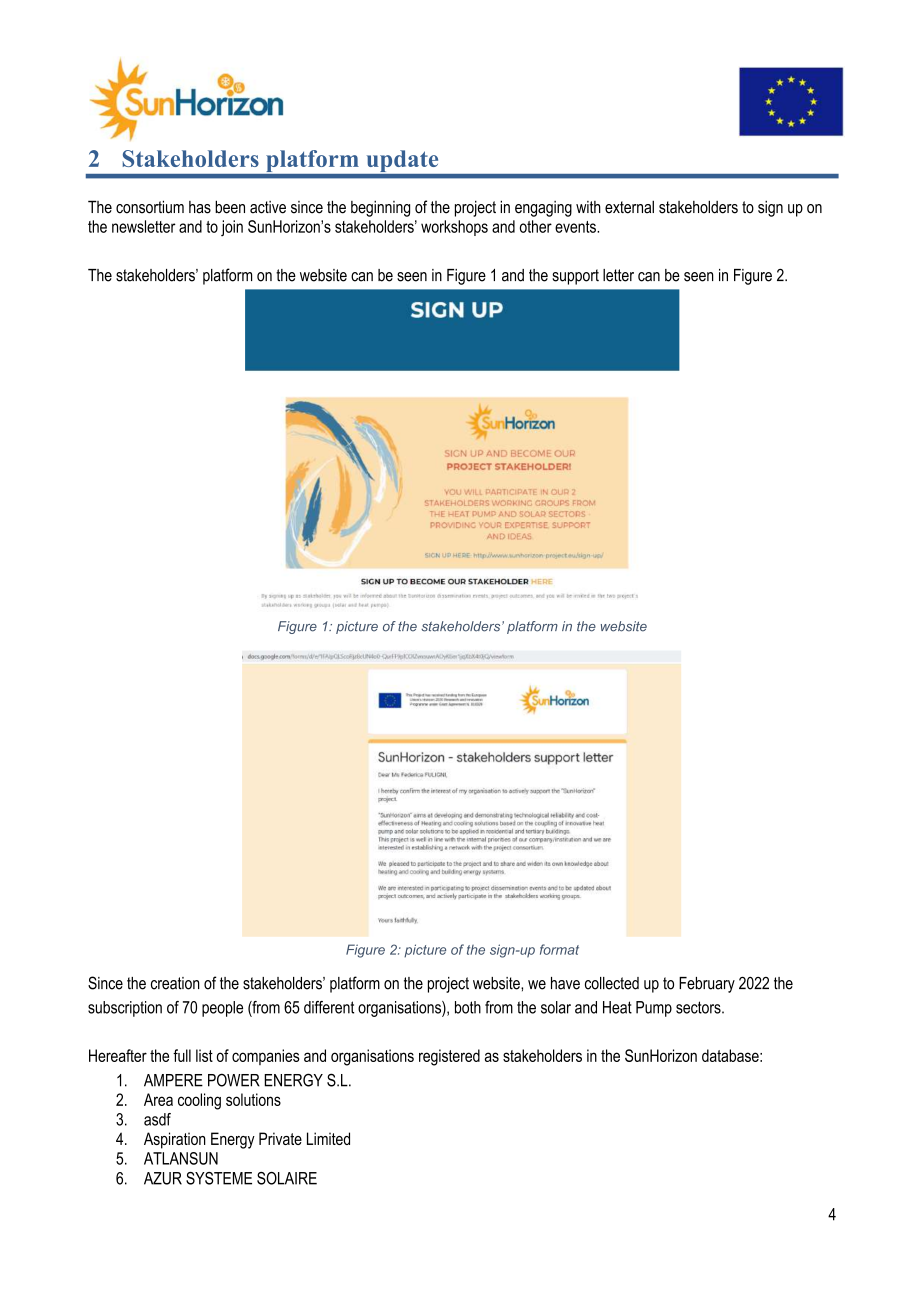  What do you see at coordinates (328, 1138) in the image?
I see `Limited` at bounding box center [328, 1138].
